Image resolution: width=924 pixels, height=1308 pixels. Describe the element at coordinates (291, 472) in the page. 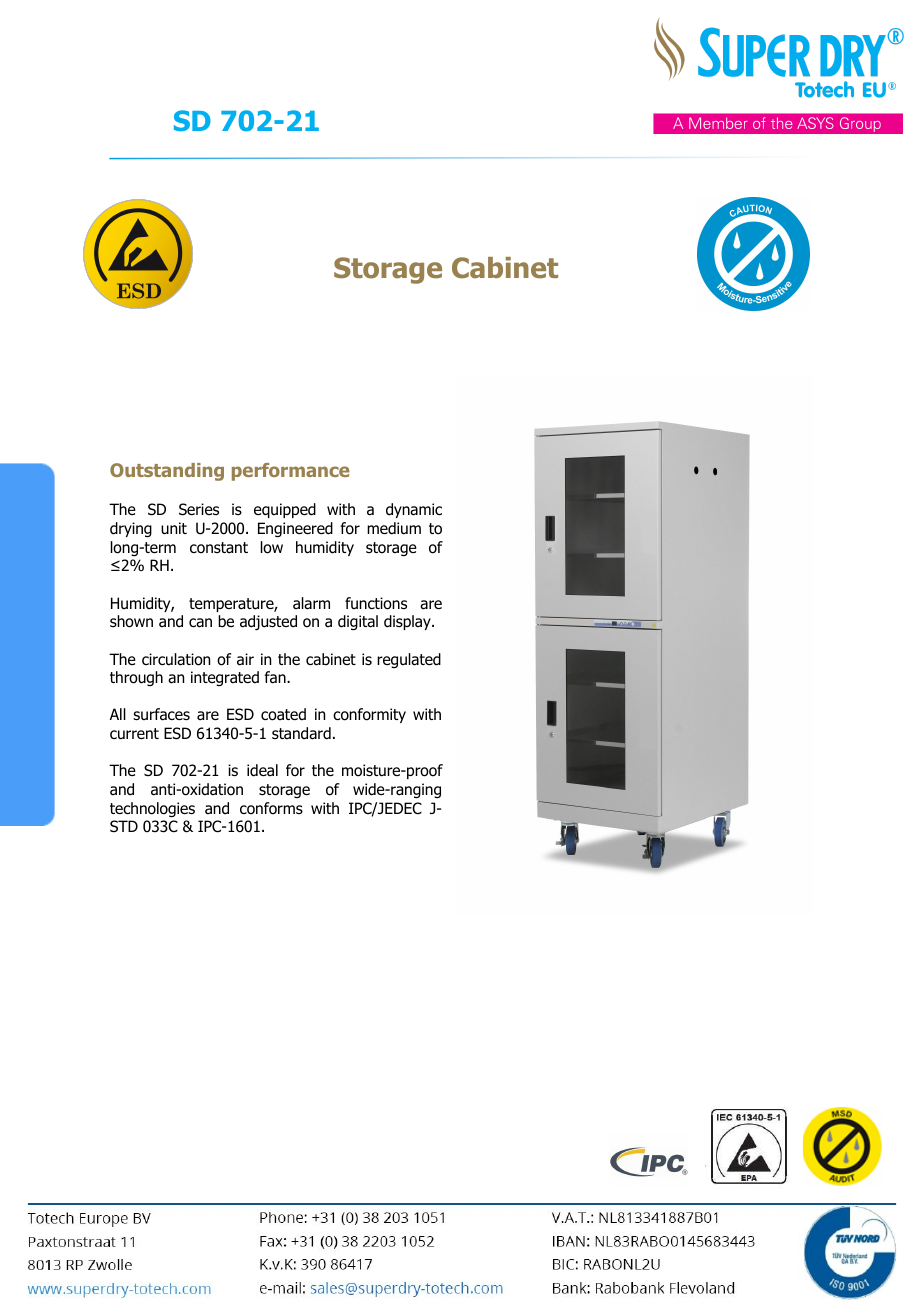

I see `performance` at that location.
